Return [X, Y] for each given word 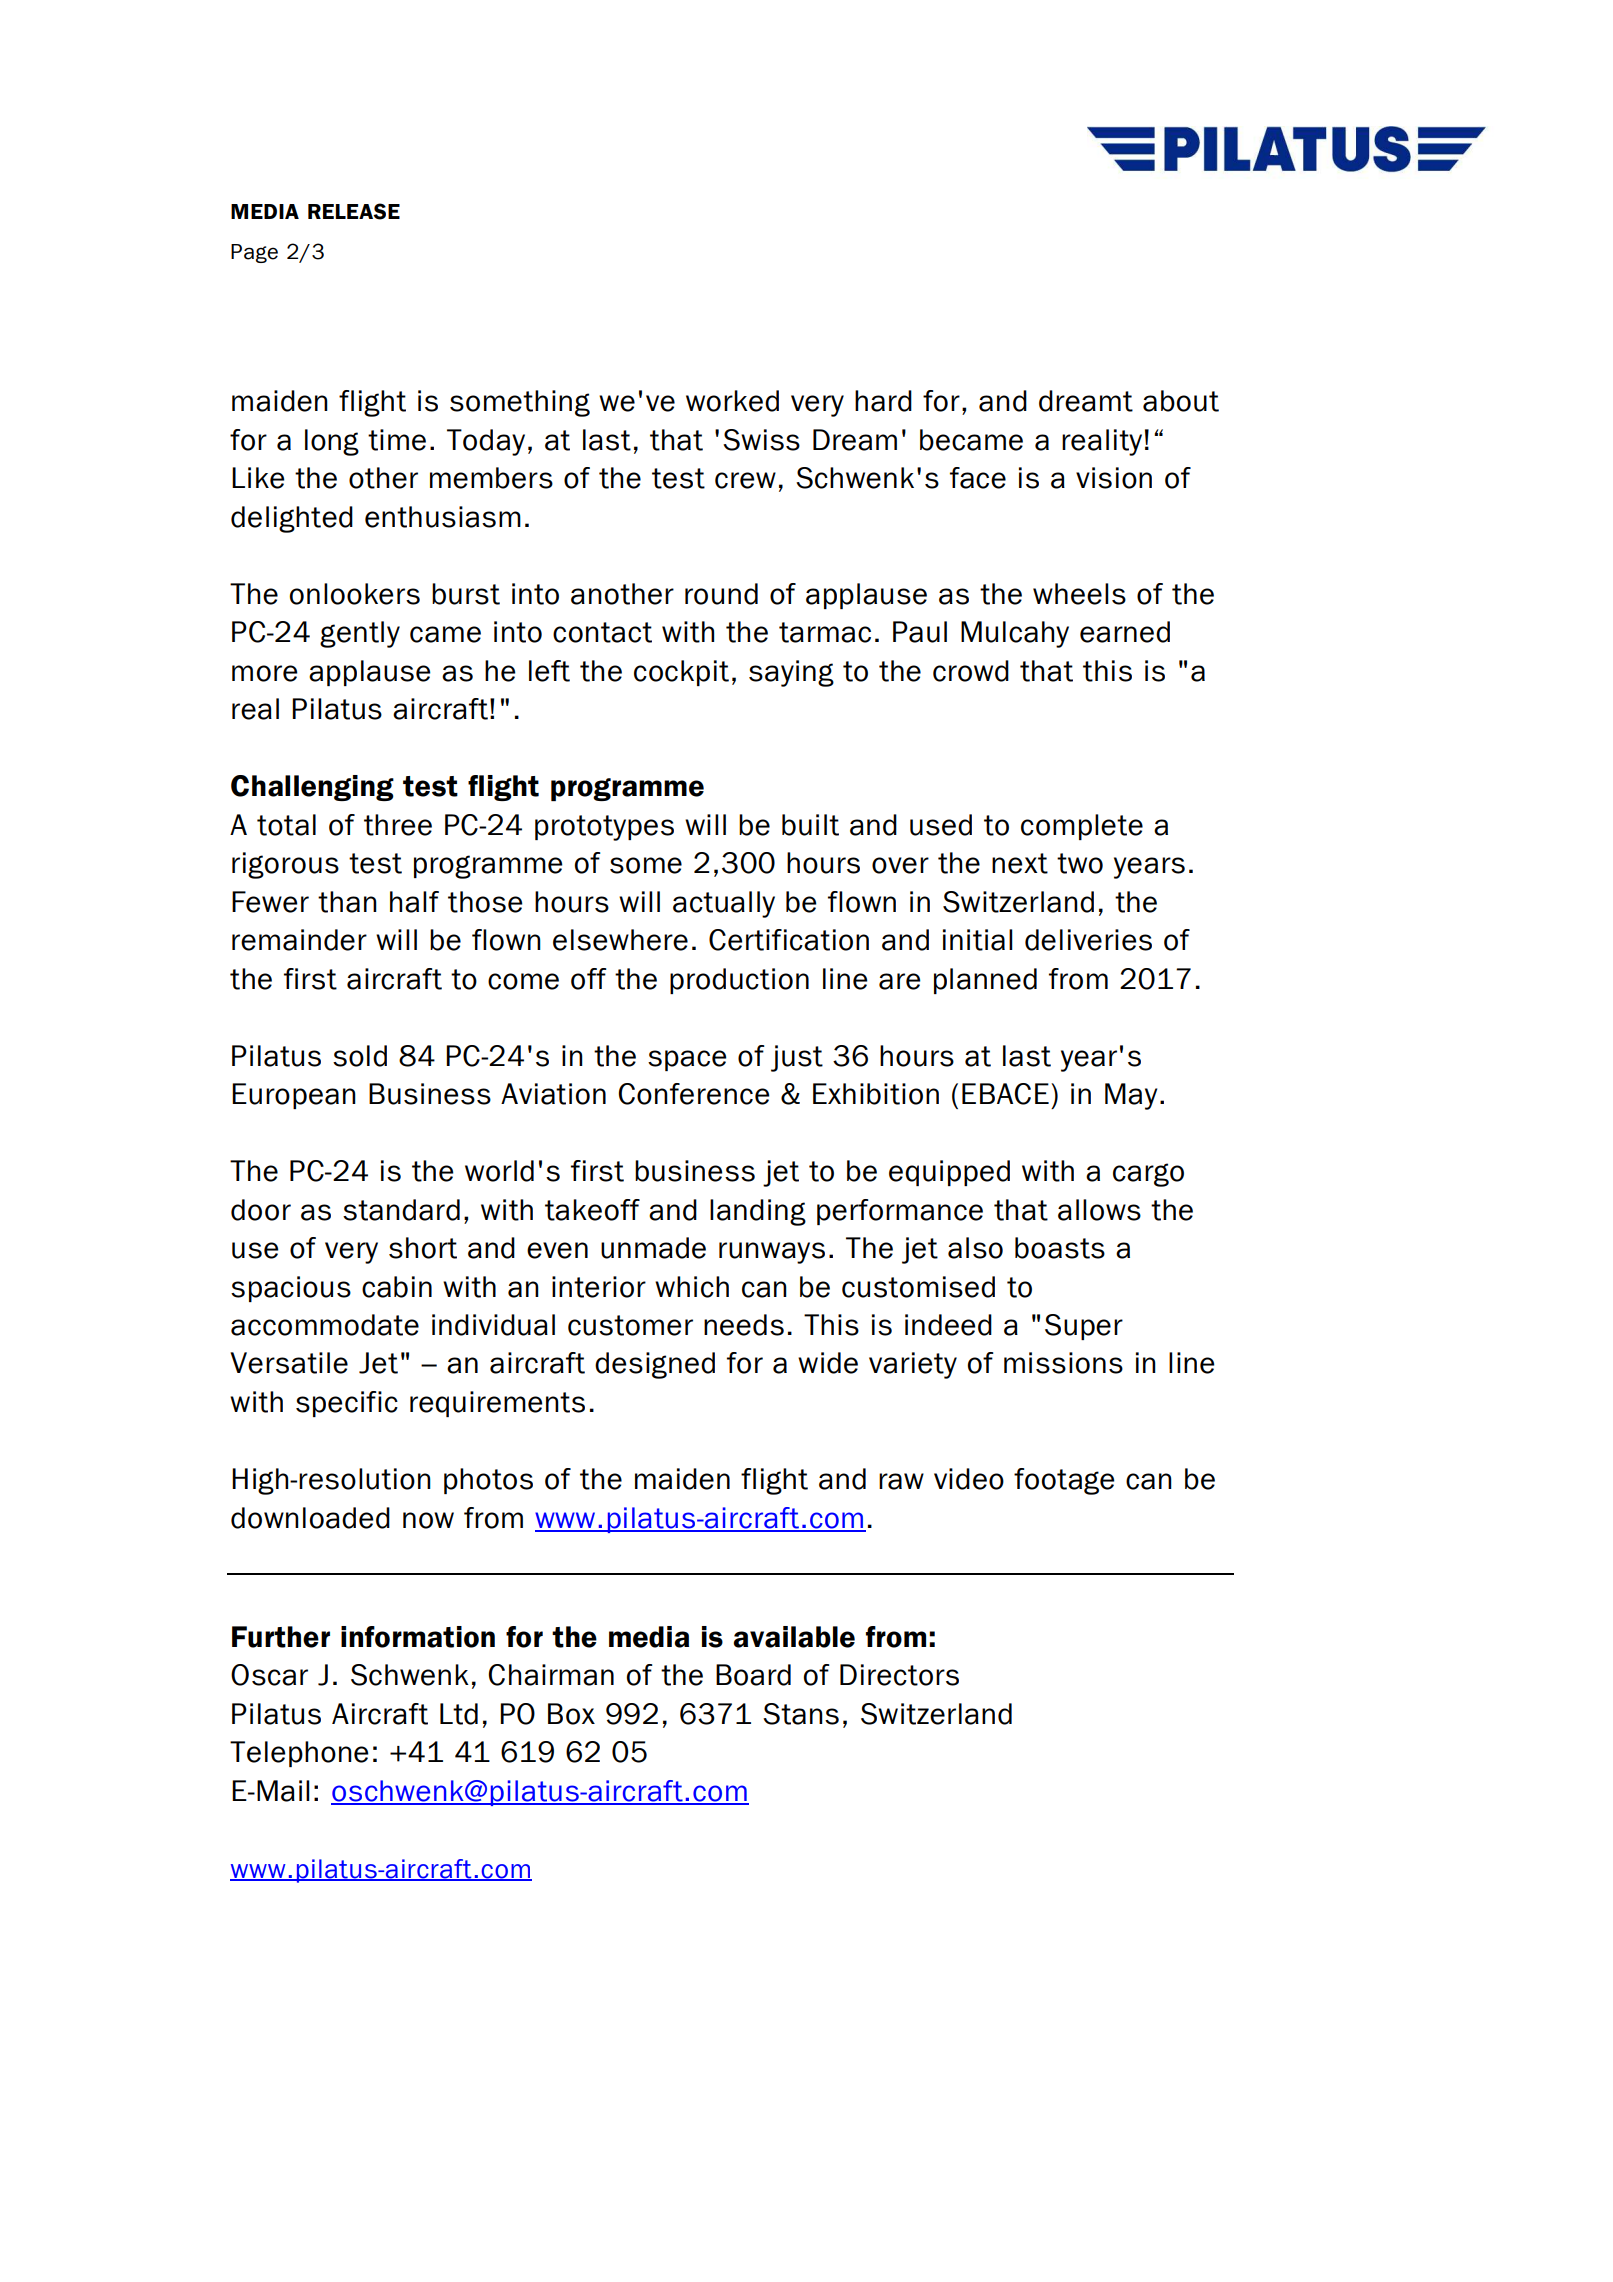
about [1181, 401]
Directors [899, 1675]
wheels [1079, 594]
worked [732, 401]
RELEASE [354, 211]
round [721, 594]
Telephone [299, 1754]
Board [753, 1675]
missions [1063, 1363]
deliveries [1088, 940]
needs [744, 1325]
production [739, 981]
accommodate [325, 1325]
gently [360, 634]
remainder [299, 940]
